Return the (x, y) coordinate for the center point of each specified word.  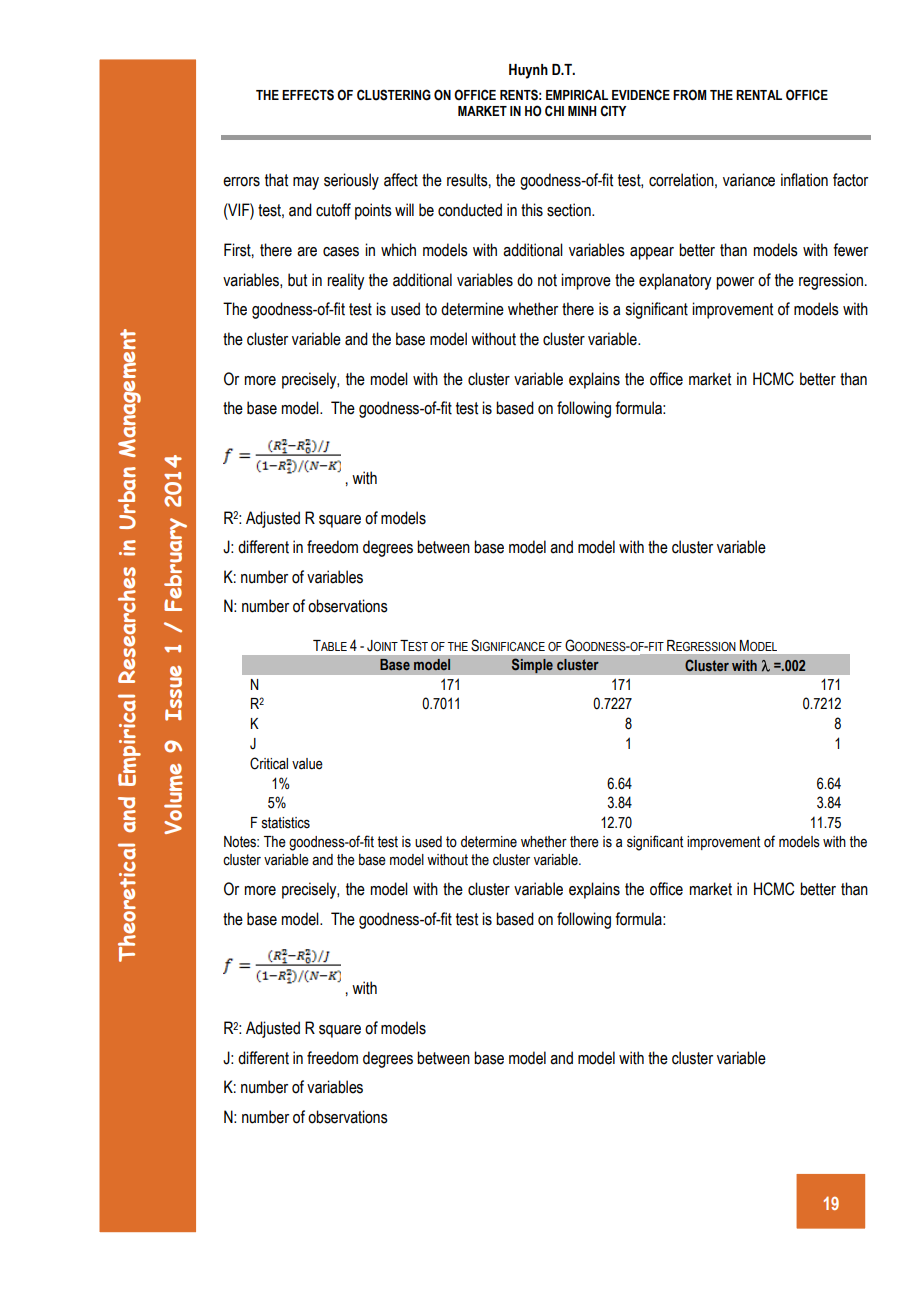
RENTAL (759, 95)
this (532, 210)
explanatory (675, 281)
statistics (286, 823)
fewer (850, 250)
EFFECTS (308, 95)
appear (652, 253)
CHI (554, 110)
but (297, 280)
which (398, 250)
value (307, 764)
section (570, 210)
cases (341, 252)
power (735, 283)
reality (345, 281)
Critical (269, 763)
